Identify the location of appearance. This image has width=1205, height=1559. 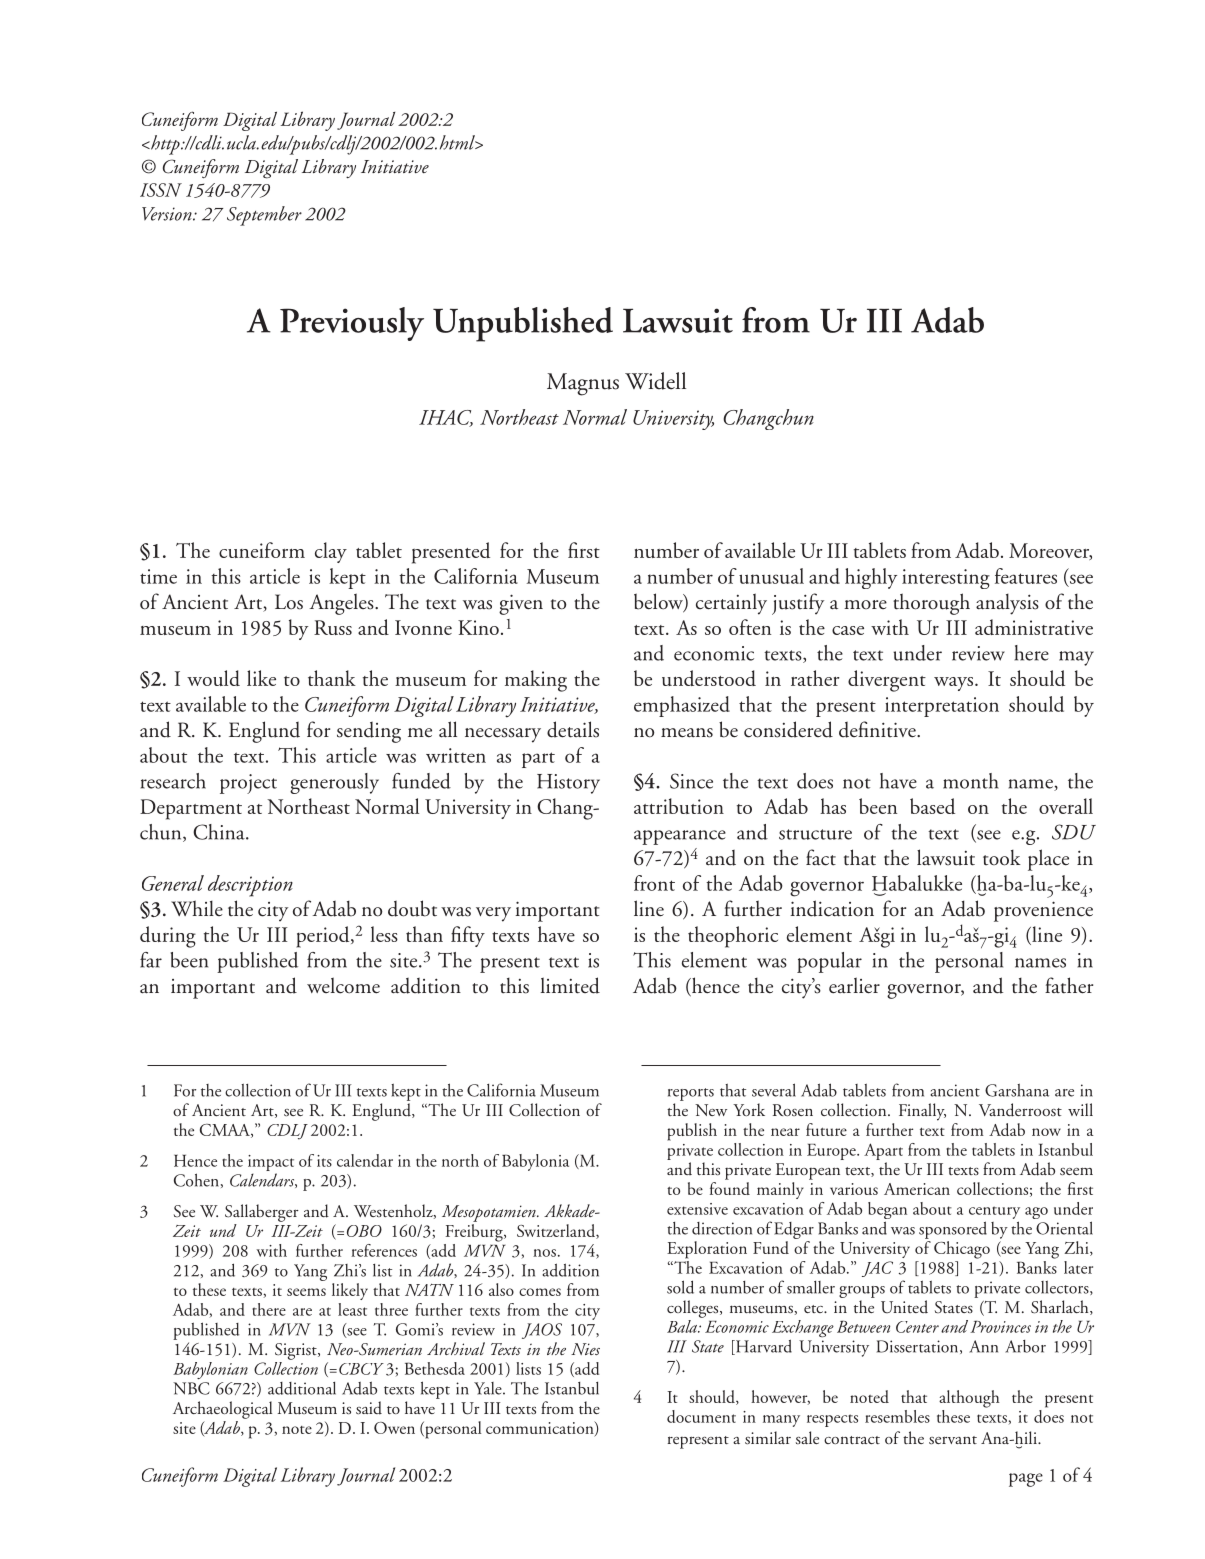
(680, 837).
